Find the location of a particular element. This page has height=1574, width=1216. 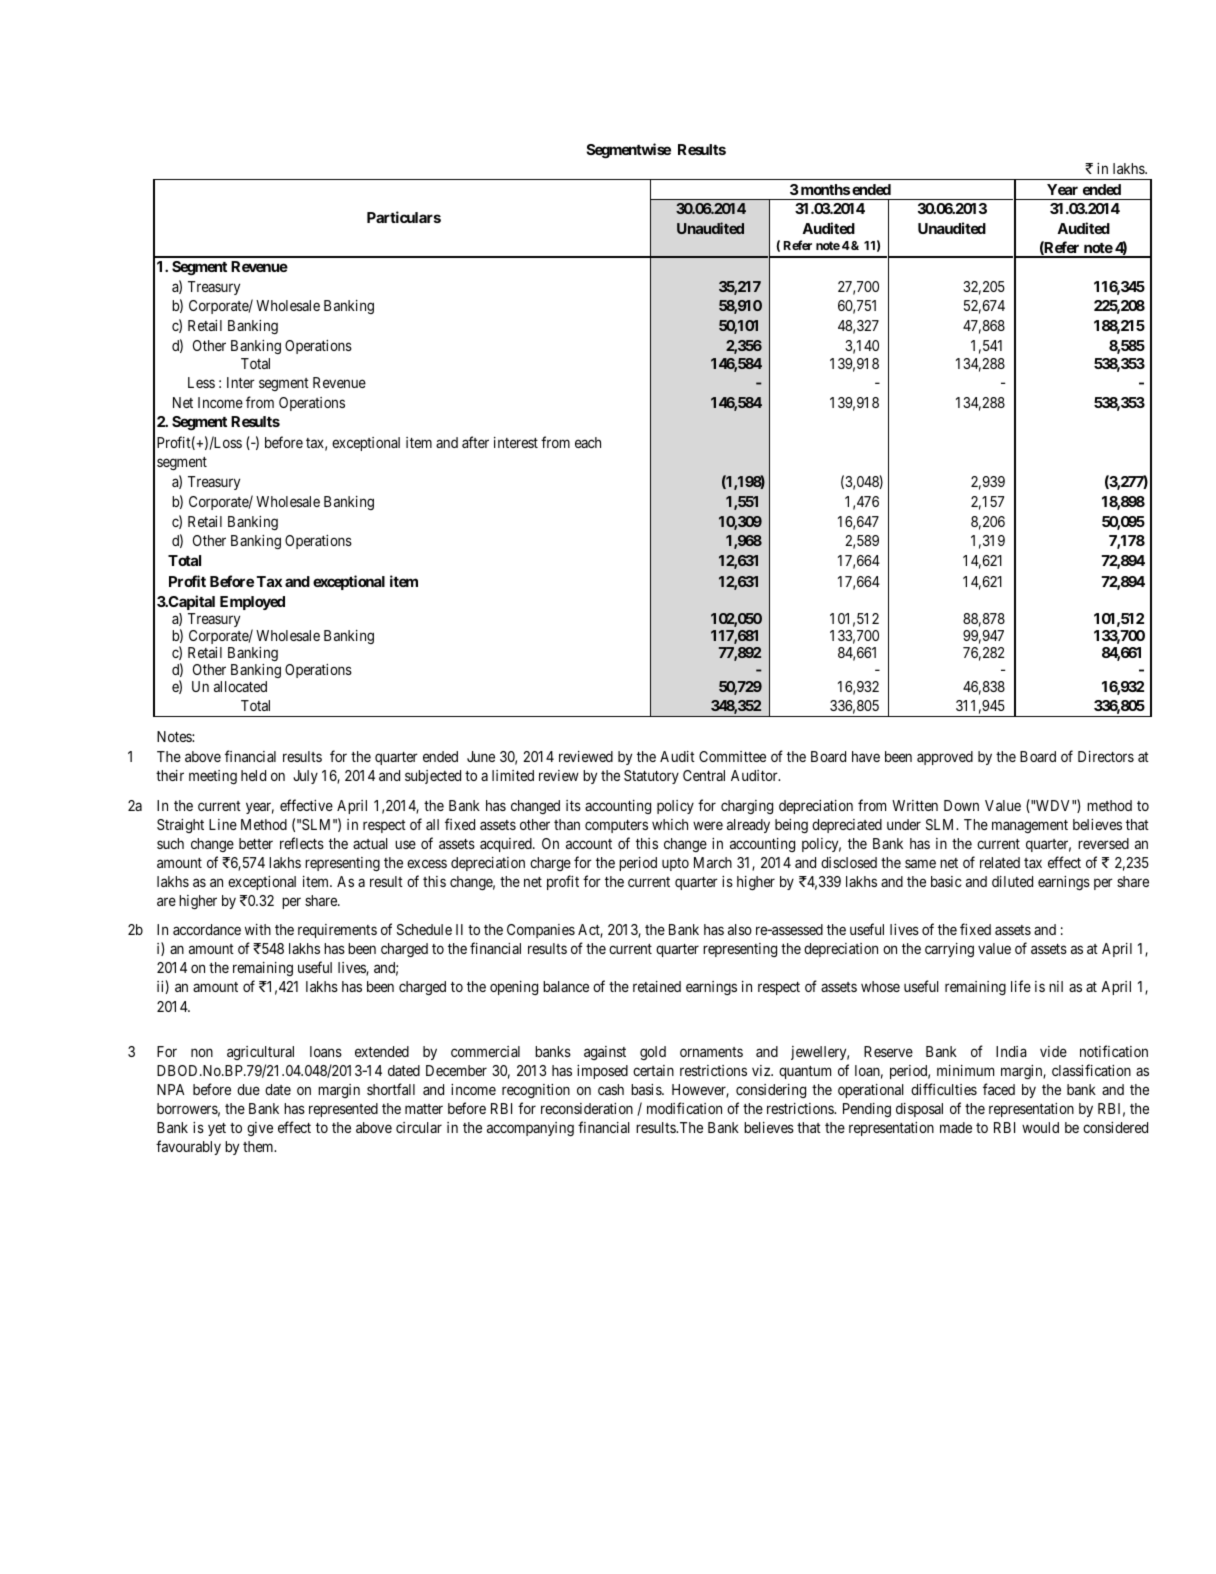

Statutory is located at coordinates (651, 777).
